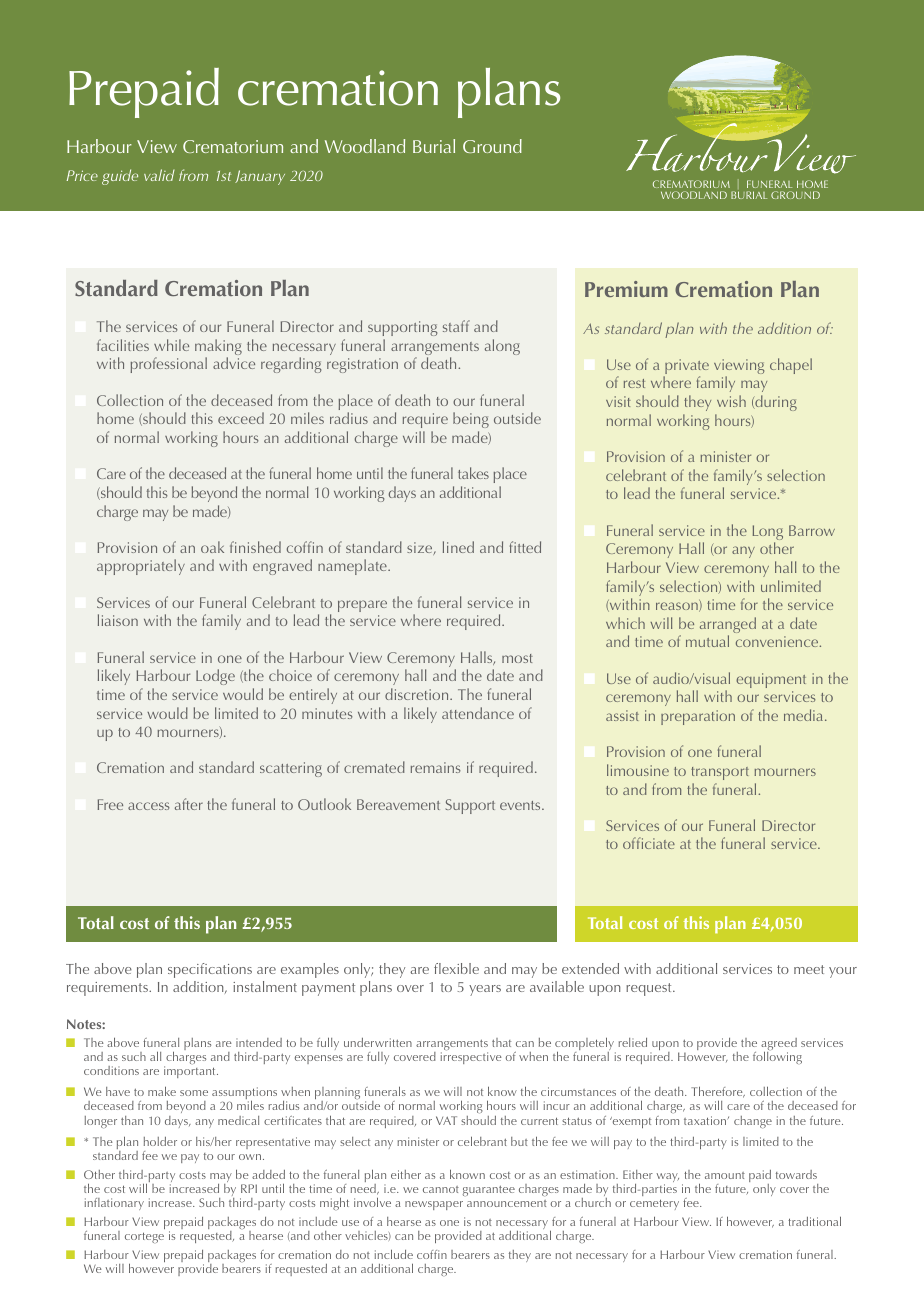  Describe the element at coordinates (626, 289) in the screenshot. I see `Premium` at that location.
